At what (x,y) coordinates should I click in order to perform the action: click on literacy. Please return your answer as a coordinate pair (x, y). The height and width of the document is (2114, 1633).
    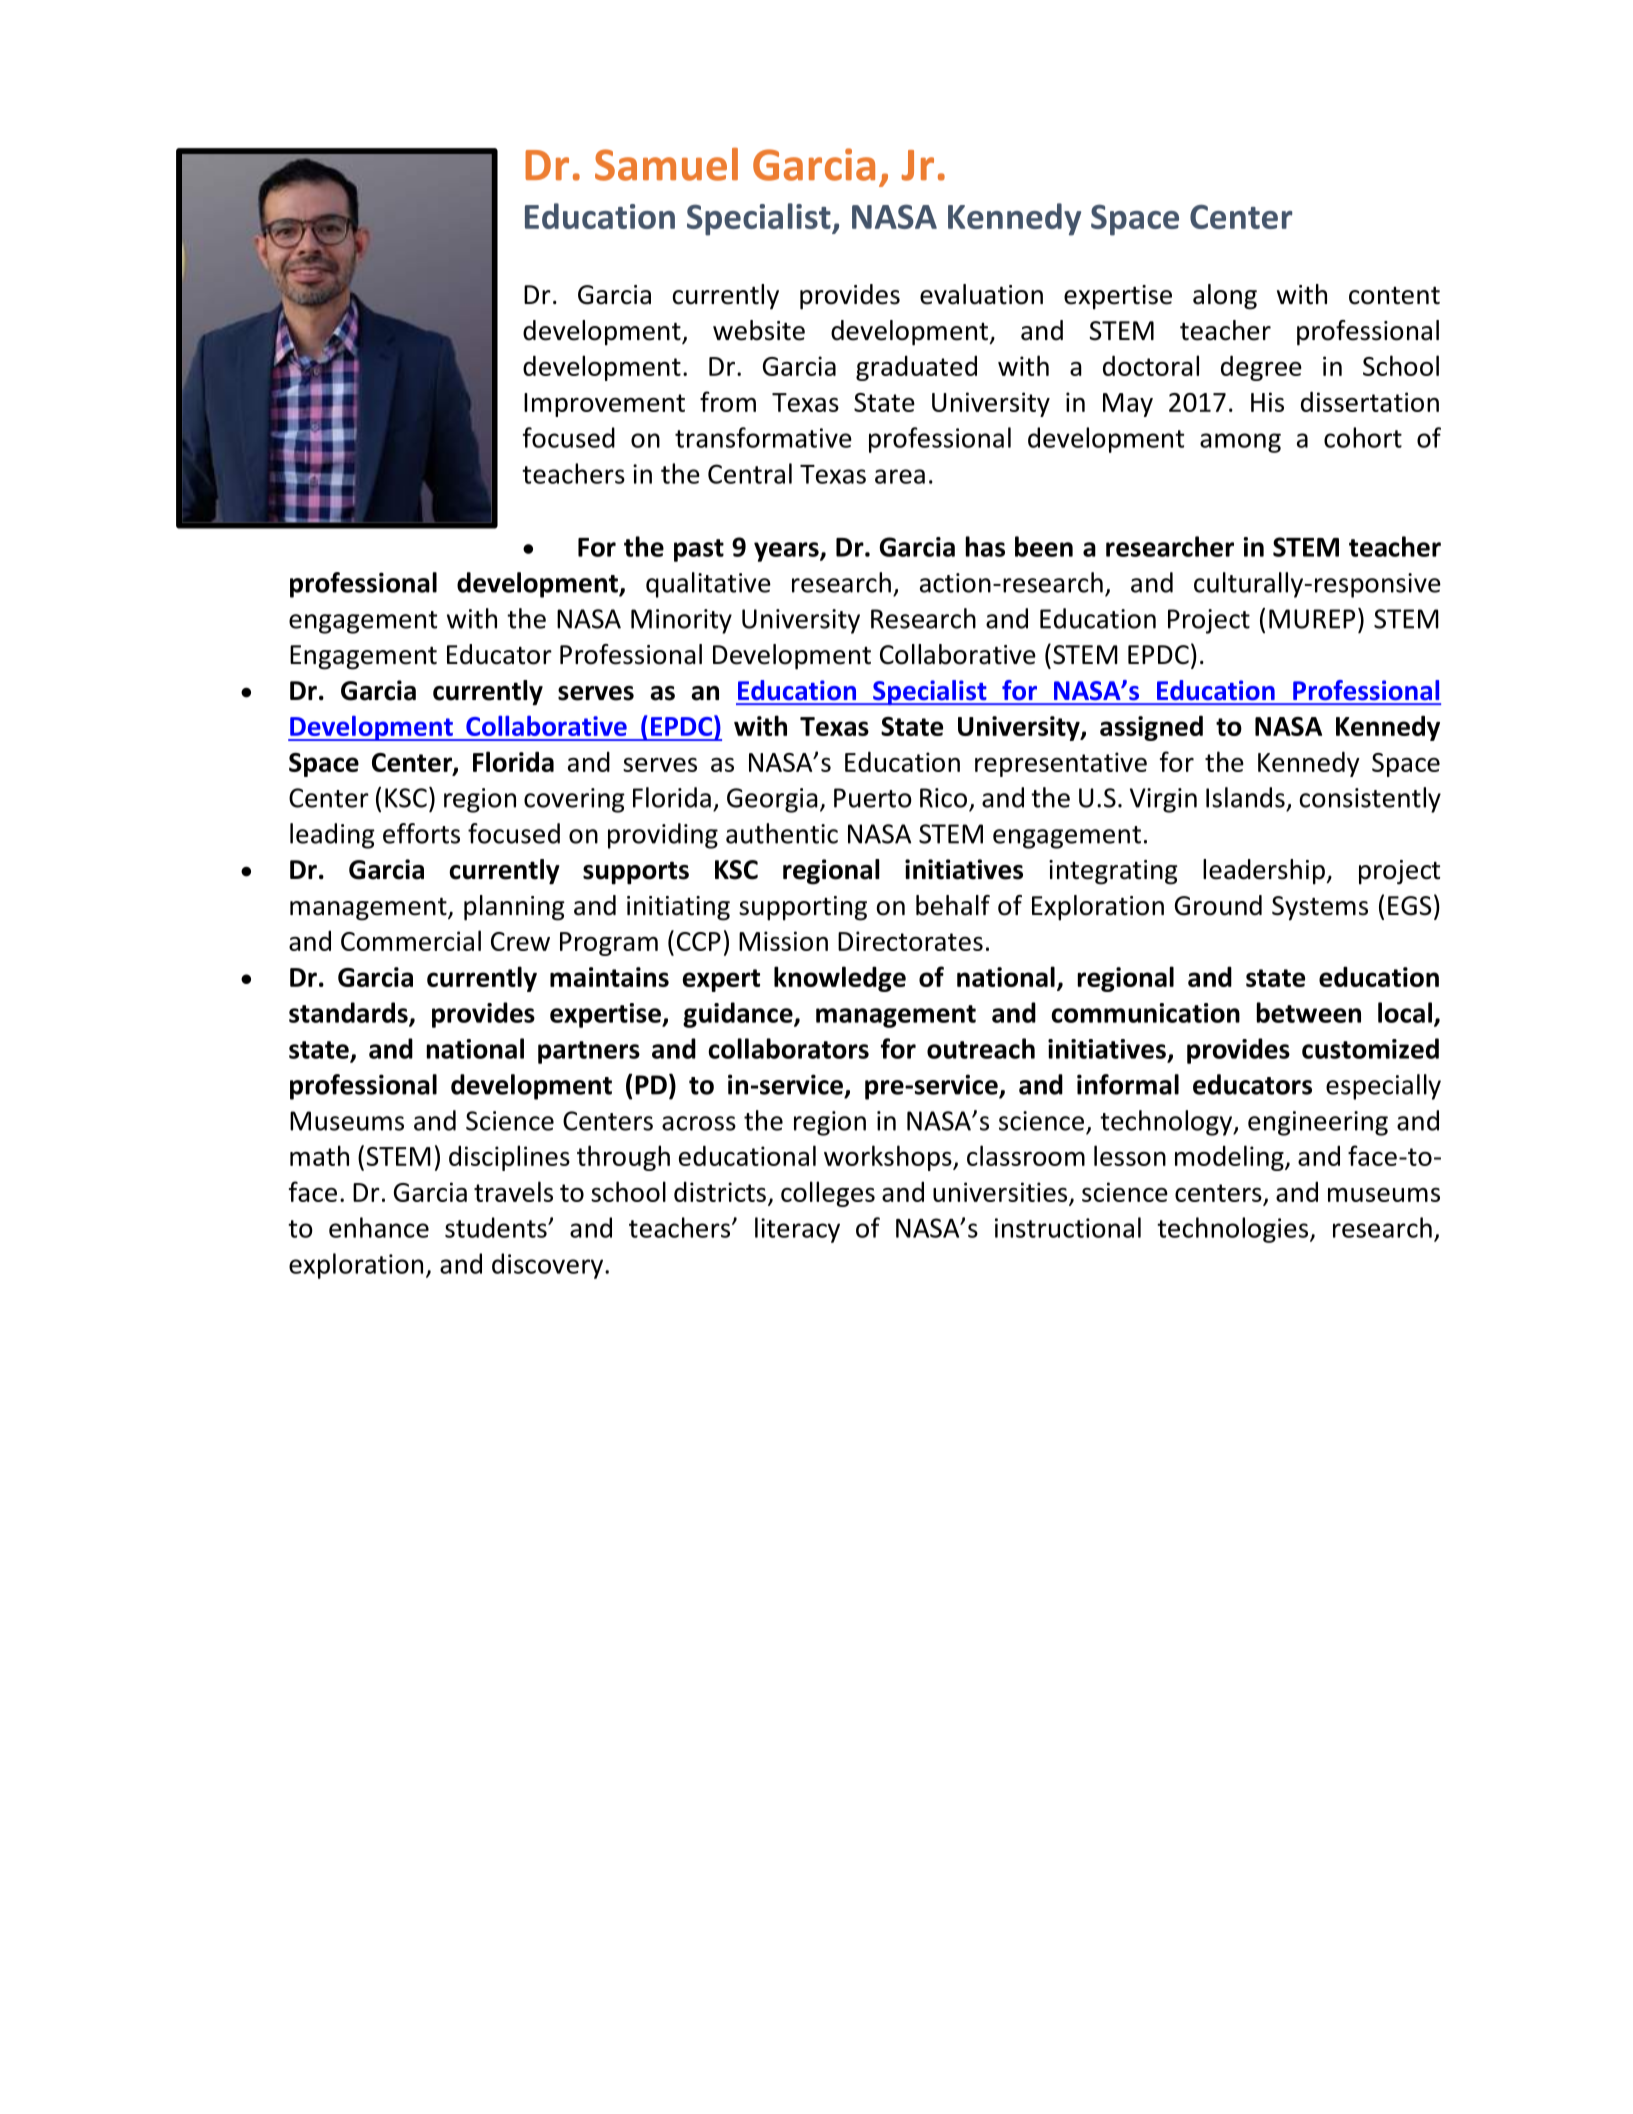
    Looking at the image, I should click on (797, 1230).
